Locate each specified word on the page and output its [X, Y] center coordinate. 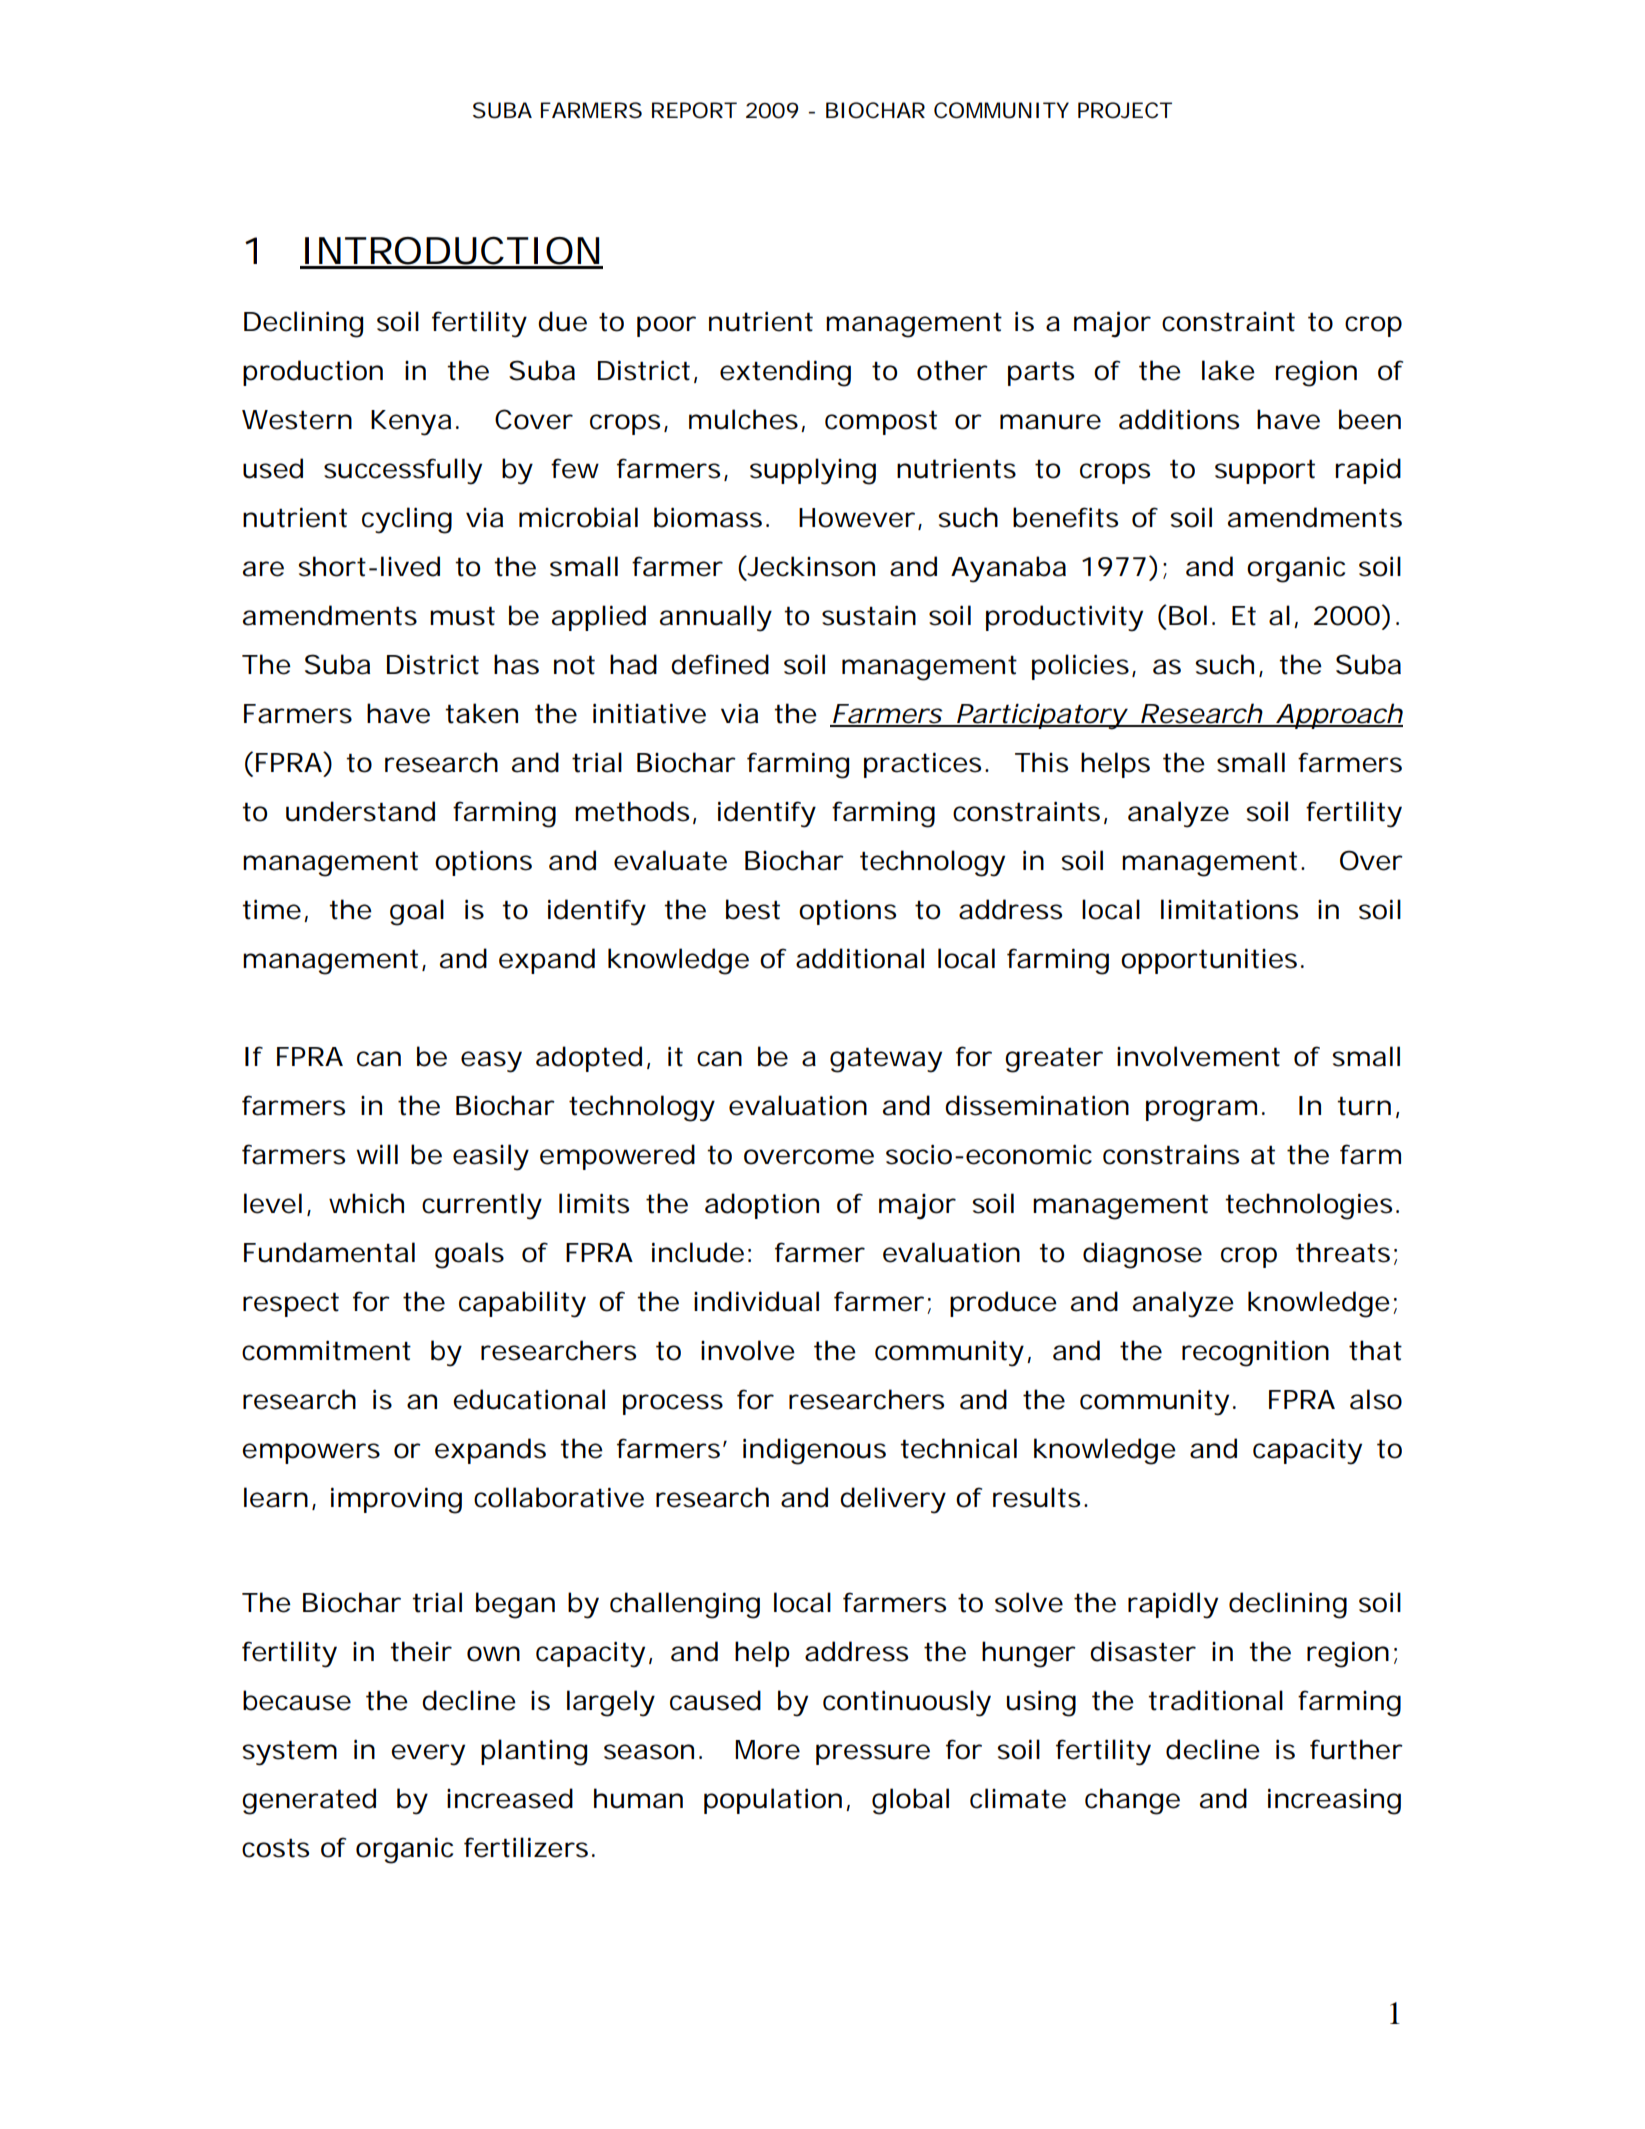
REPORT [694, 110]
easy [491, 1062]
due [562, 321]
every [428, 1755]
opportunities [1209, 961]
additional [860, 958]
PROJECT [1125, 110]
